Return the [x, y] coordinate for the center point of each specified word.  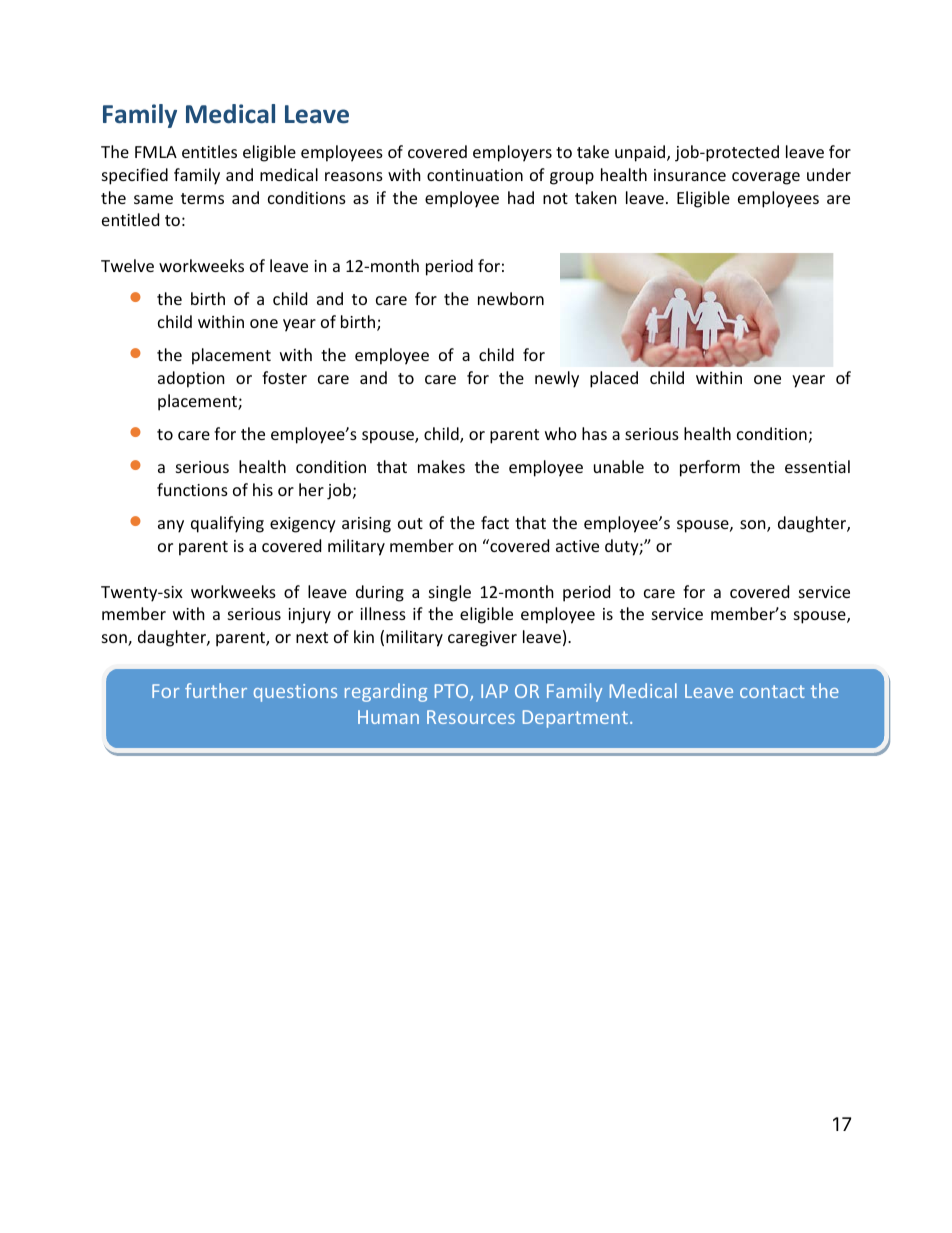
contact [772, 691]
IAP [494, 691]
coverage [766, 178]
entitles [209, 151]
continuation [475, 175]
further [216, 690]
